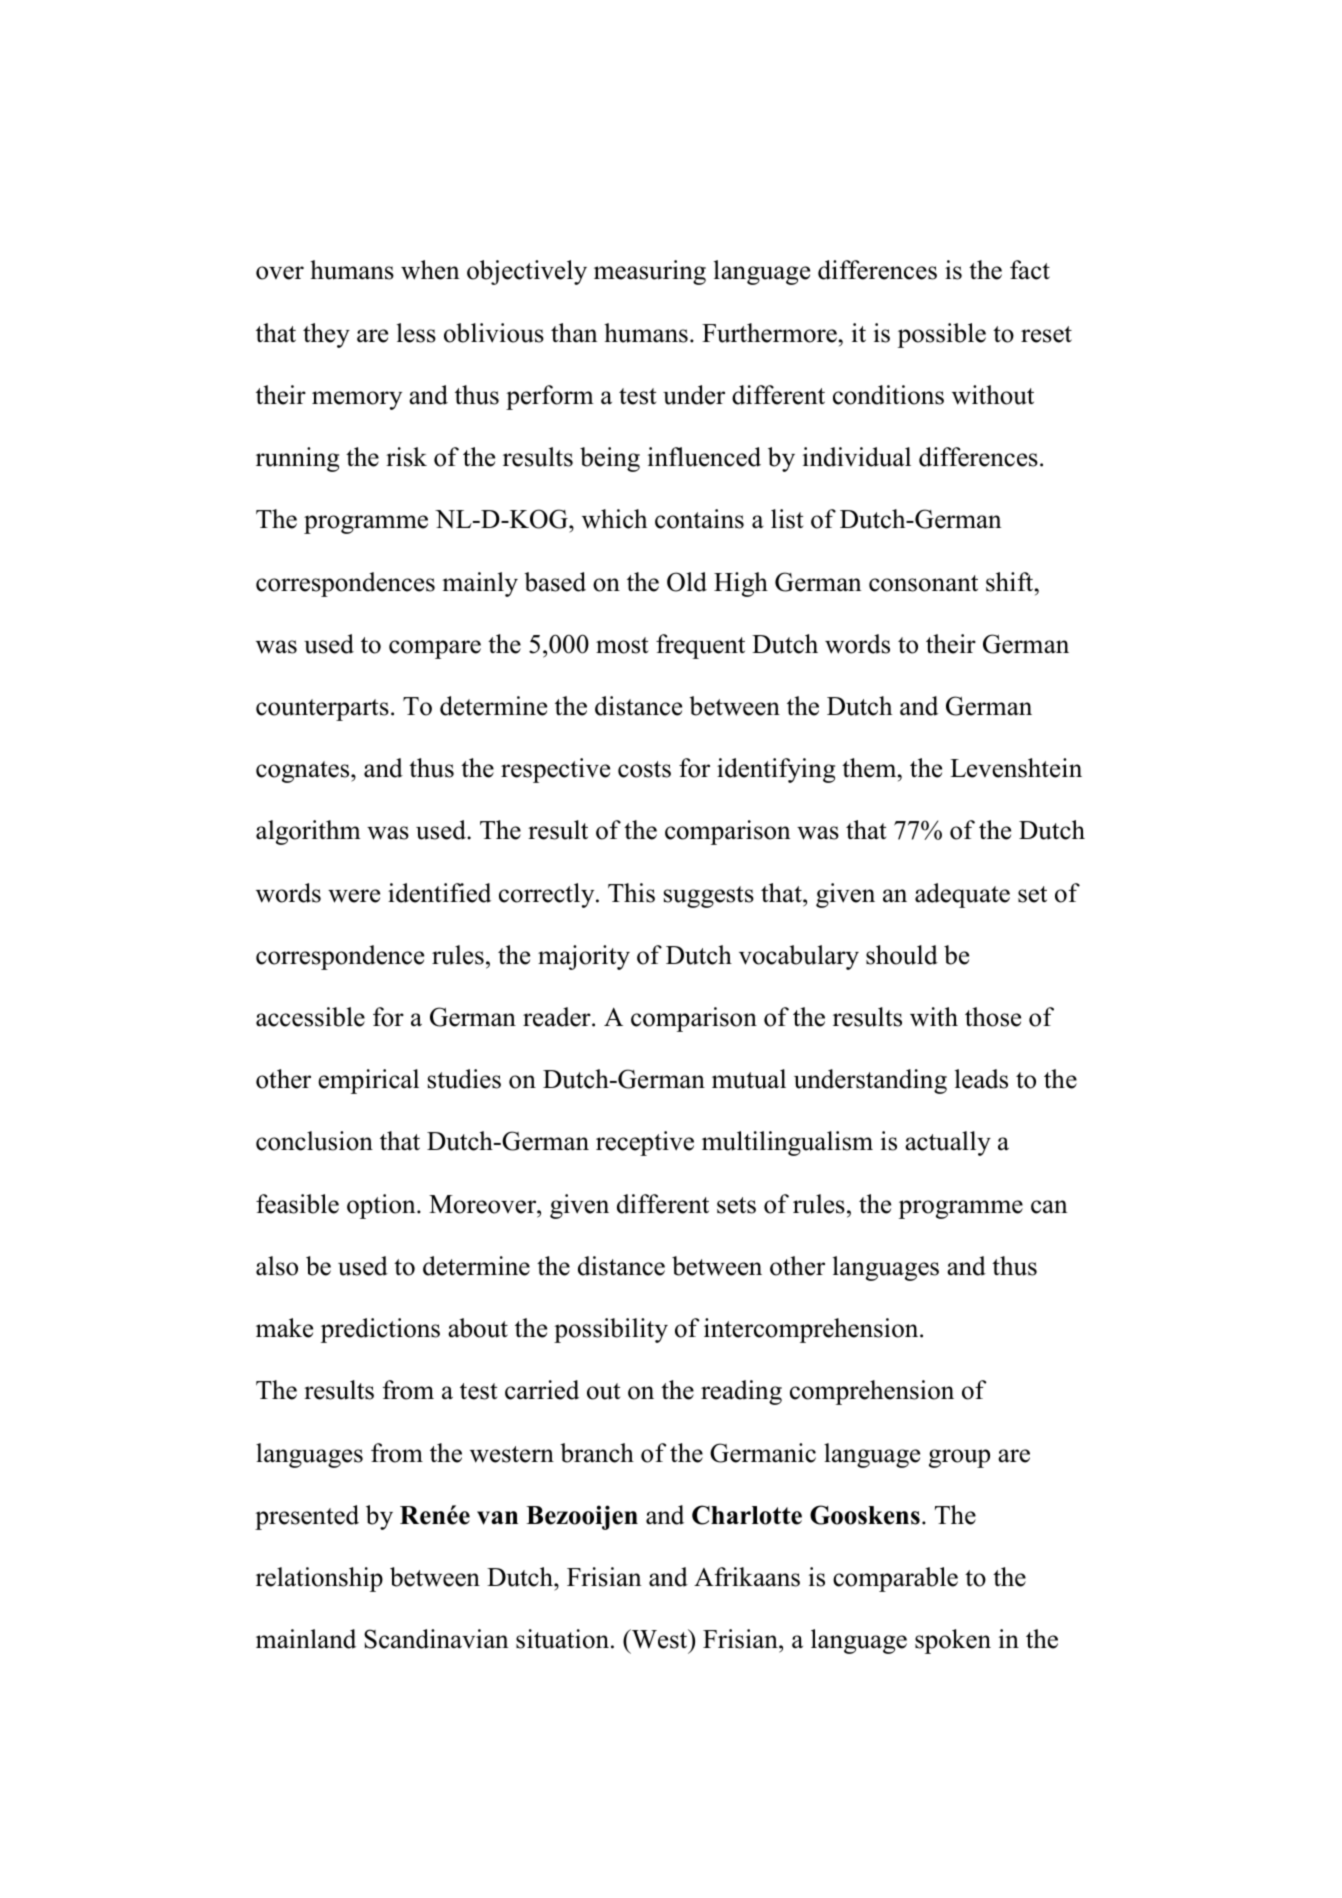 The width and height of the screenshot is (1342, 1898). What do you see at coordinates (650, 272) in the screenshot?
I see `measuring` at bounding box center [650, 272].
